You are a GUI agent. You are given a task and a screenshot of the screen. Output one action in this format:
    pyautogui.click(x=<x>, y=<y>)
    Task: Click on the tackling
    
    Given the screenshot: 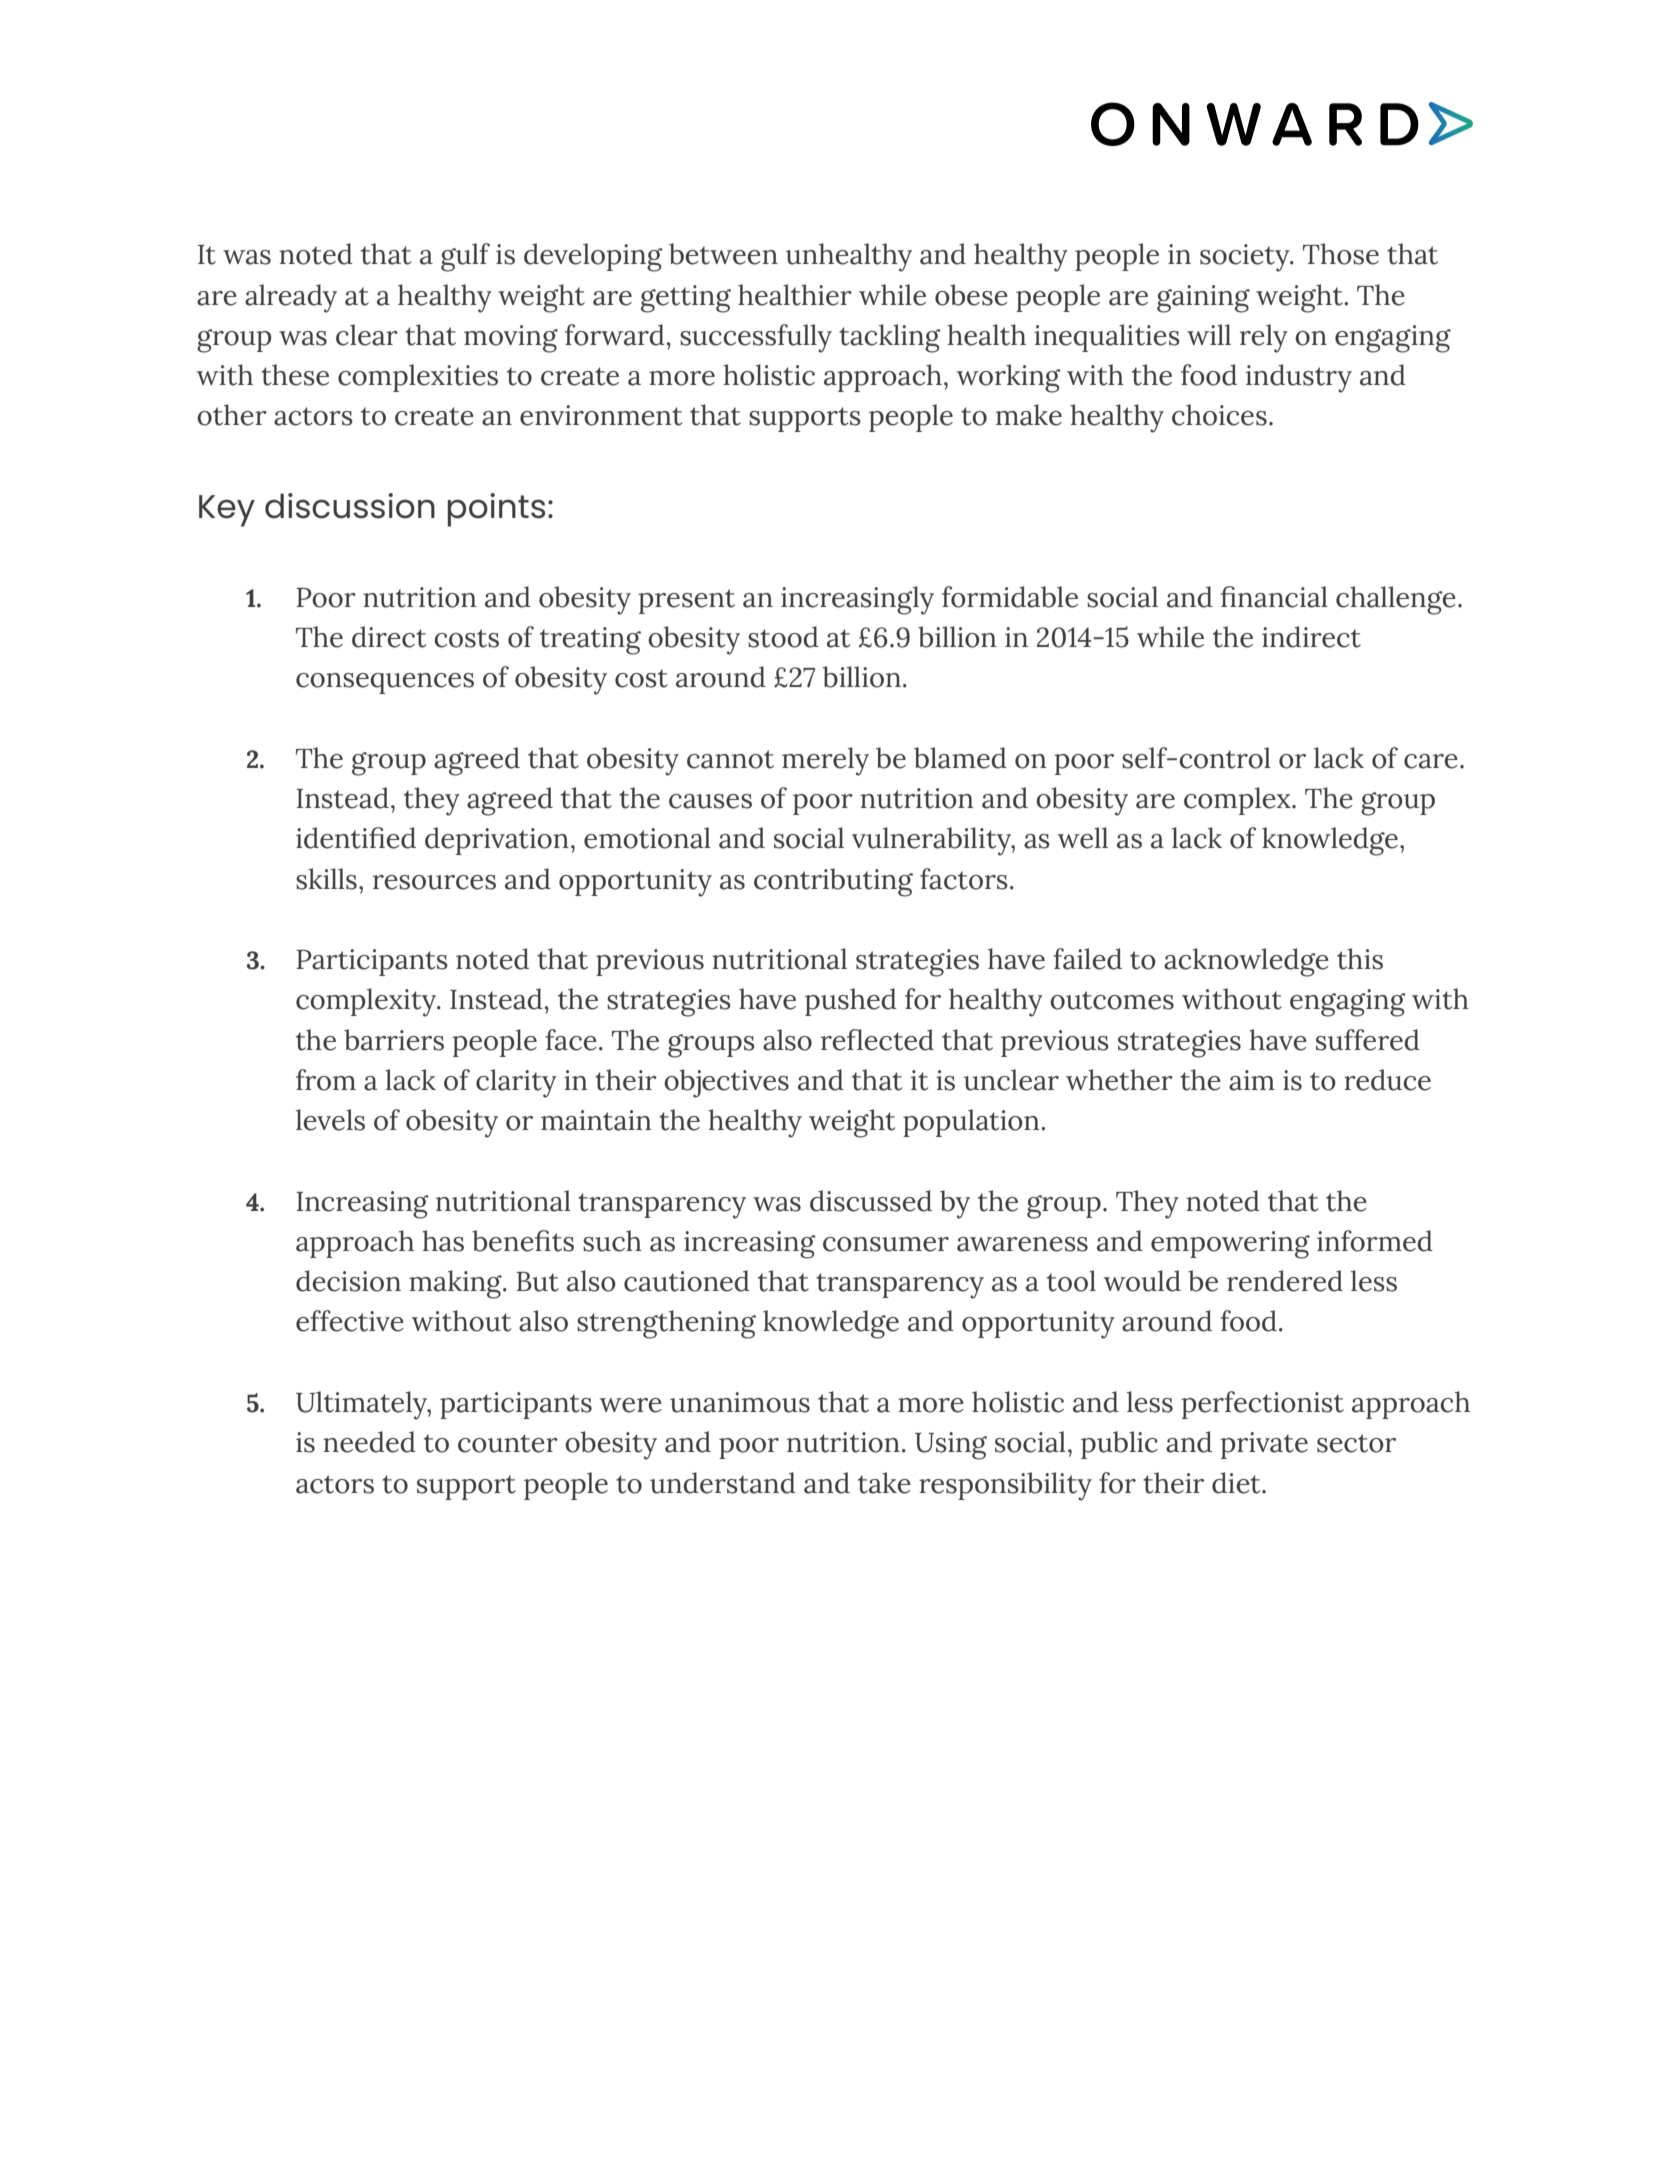 What is the action you would take?
    pyautogui.click(x=890, y=338)
